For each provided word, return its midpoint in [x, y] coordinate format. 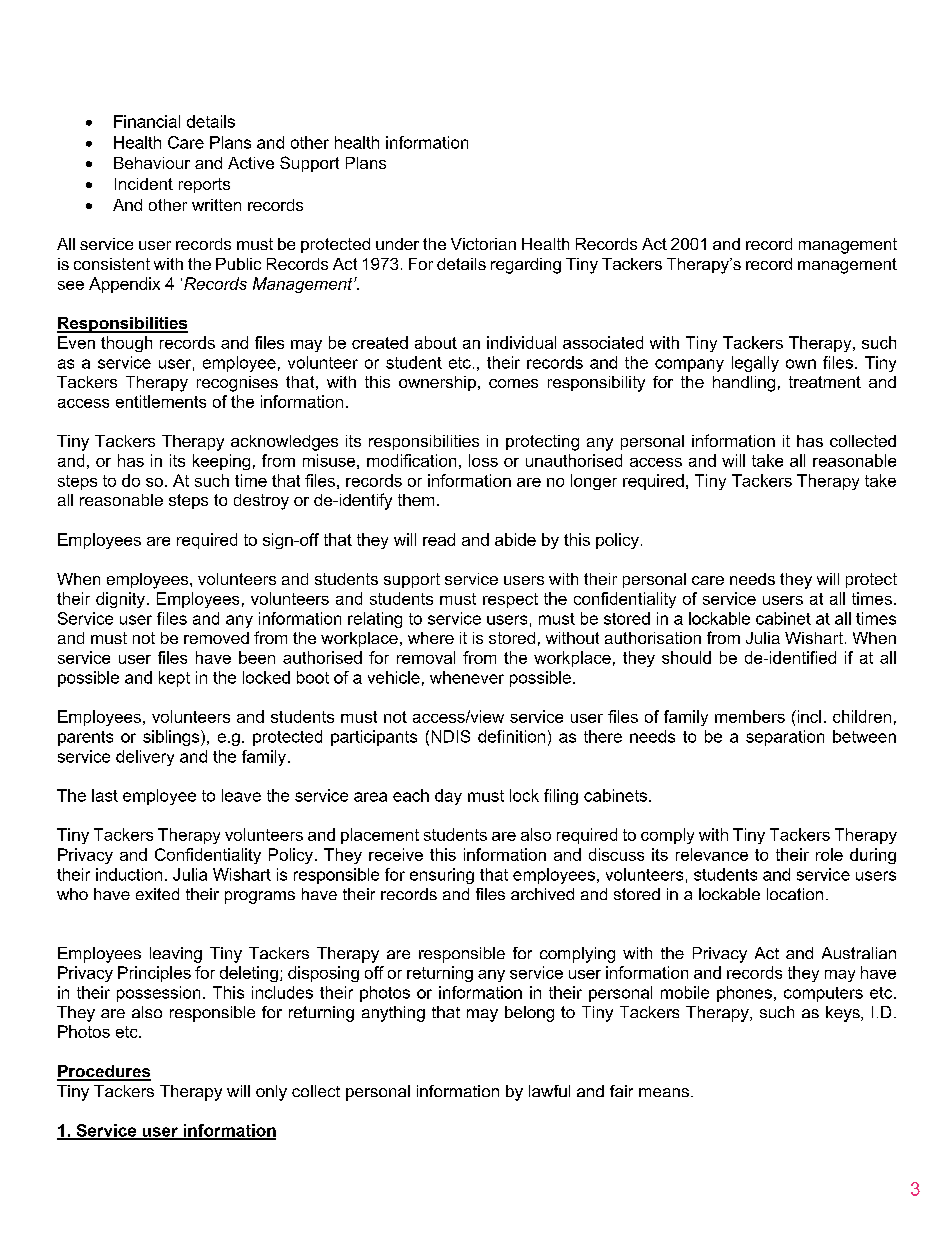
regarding [526, 266]
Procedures [104, 1072]
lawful [549, 1091]
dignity [122, 600]
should [686, 657]
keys [844, 1014]
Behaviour [152, 163]
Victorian [483, 244]
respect [510, 600]
